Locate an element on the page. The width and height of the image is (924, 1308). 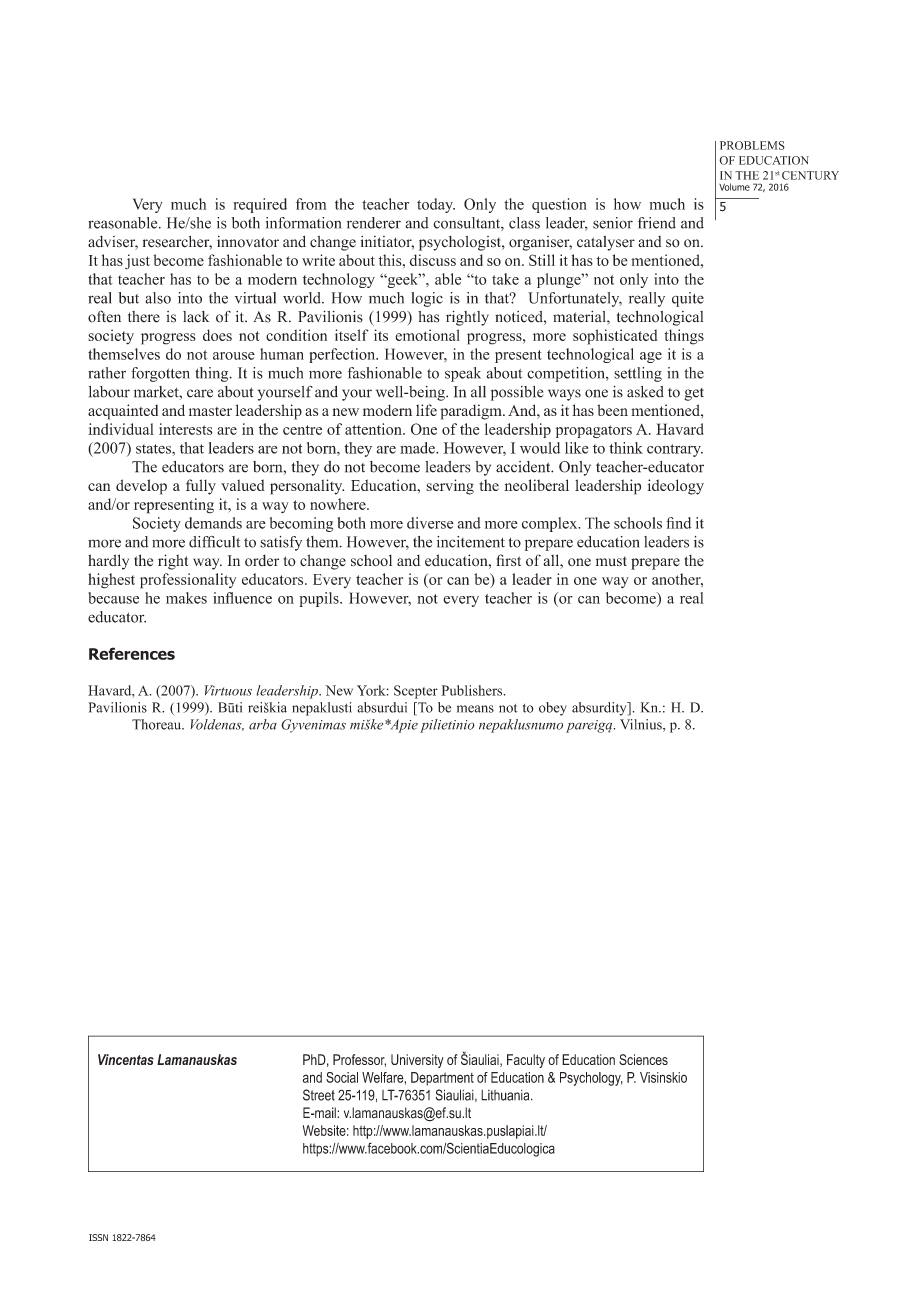
ISSN is located at coordinates (98, 1237).
